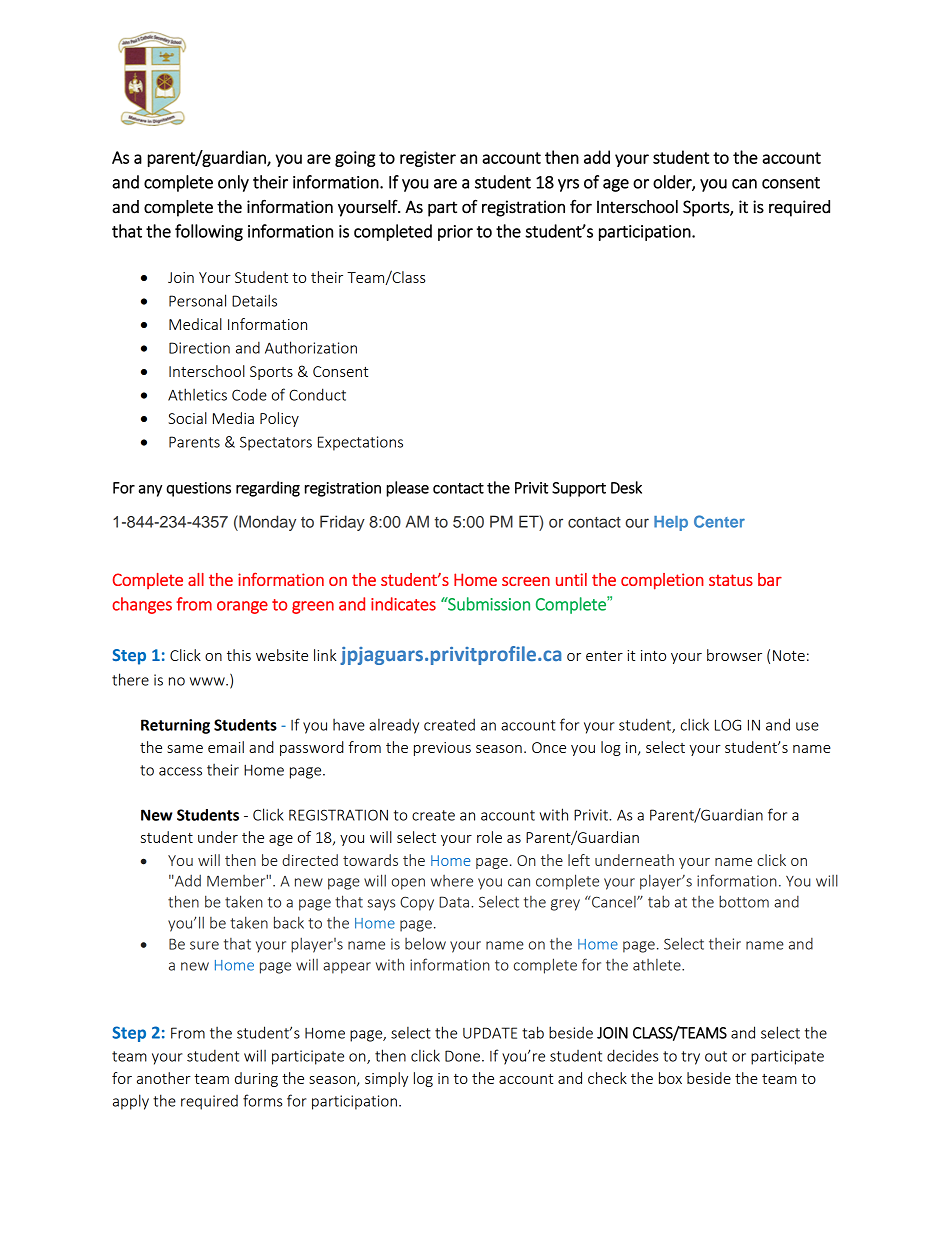 The width and height of the document is (952, 1233). What do you see at coordinates (198, 489) in the document?
I see `questions` at bounding box center [198, 489].
